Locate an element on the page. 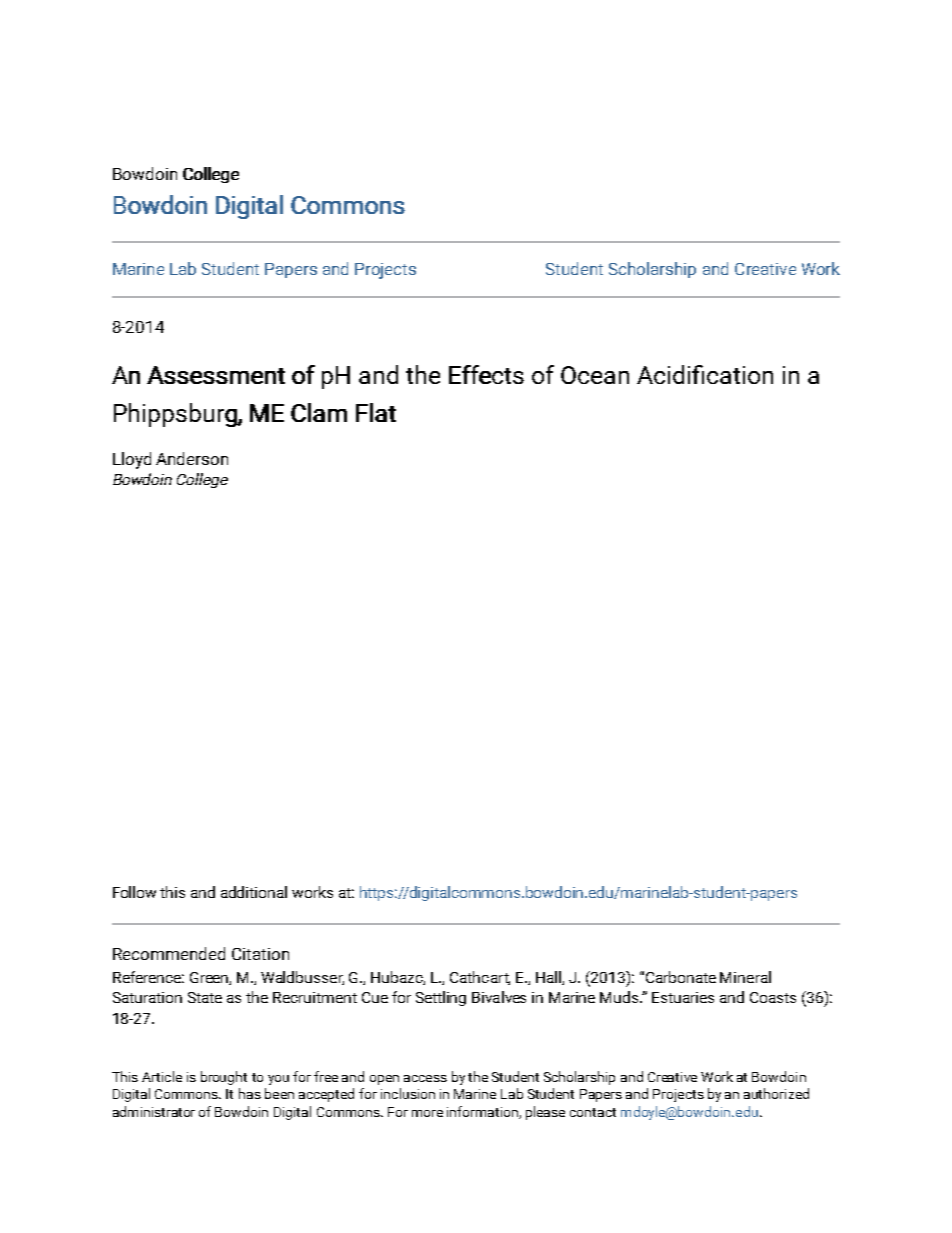 The height and width of the document is (1233, 952). additional is located at coordinates (254, 892).
